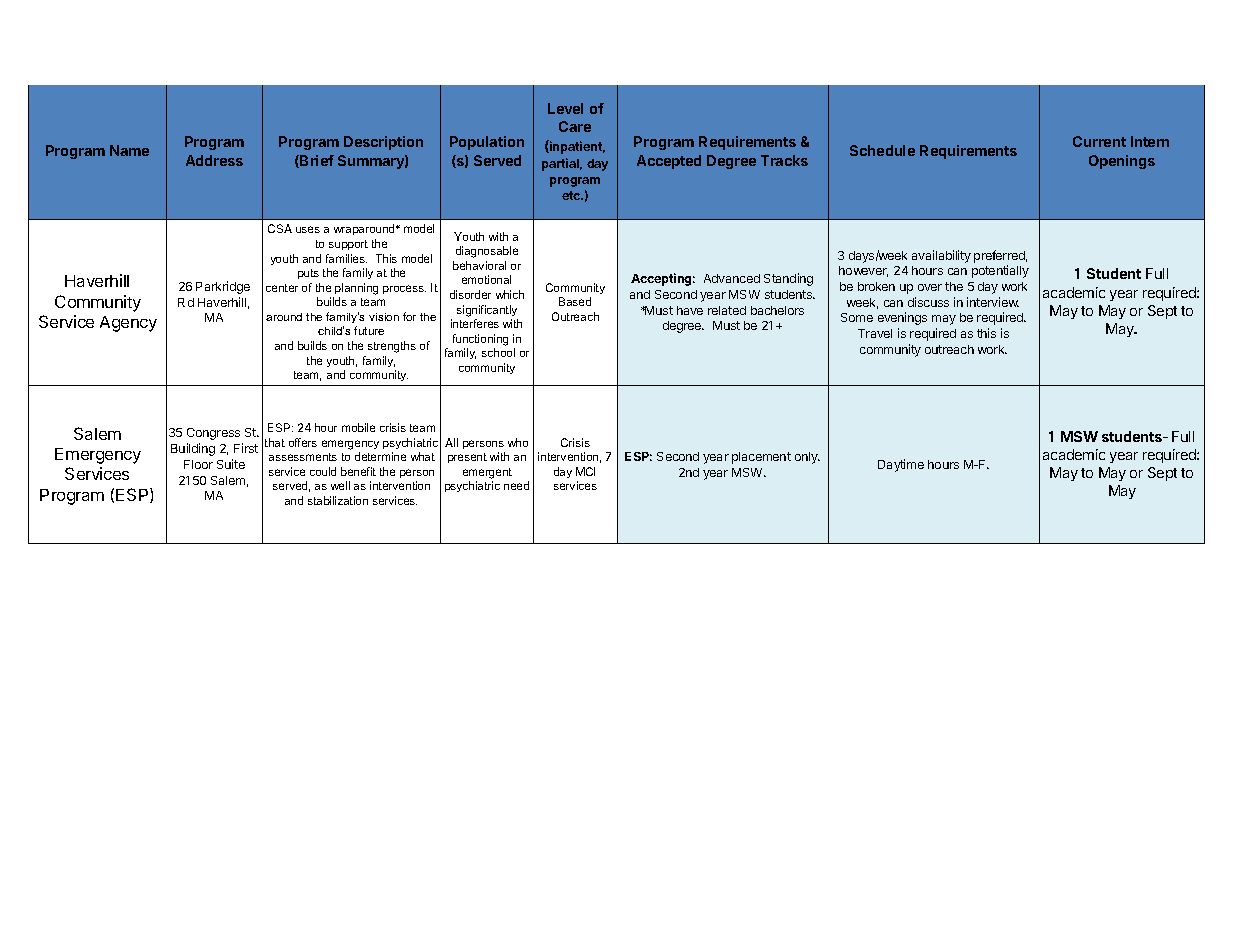 Image resolution: width=1233 pixels, height=952 pixels. I want to click on Care, so click(575, 126).
